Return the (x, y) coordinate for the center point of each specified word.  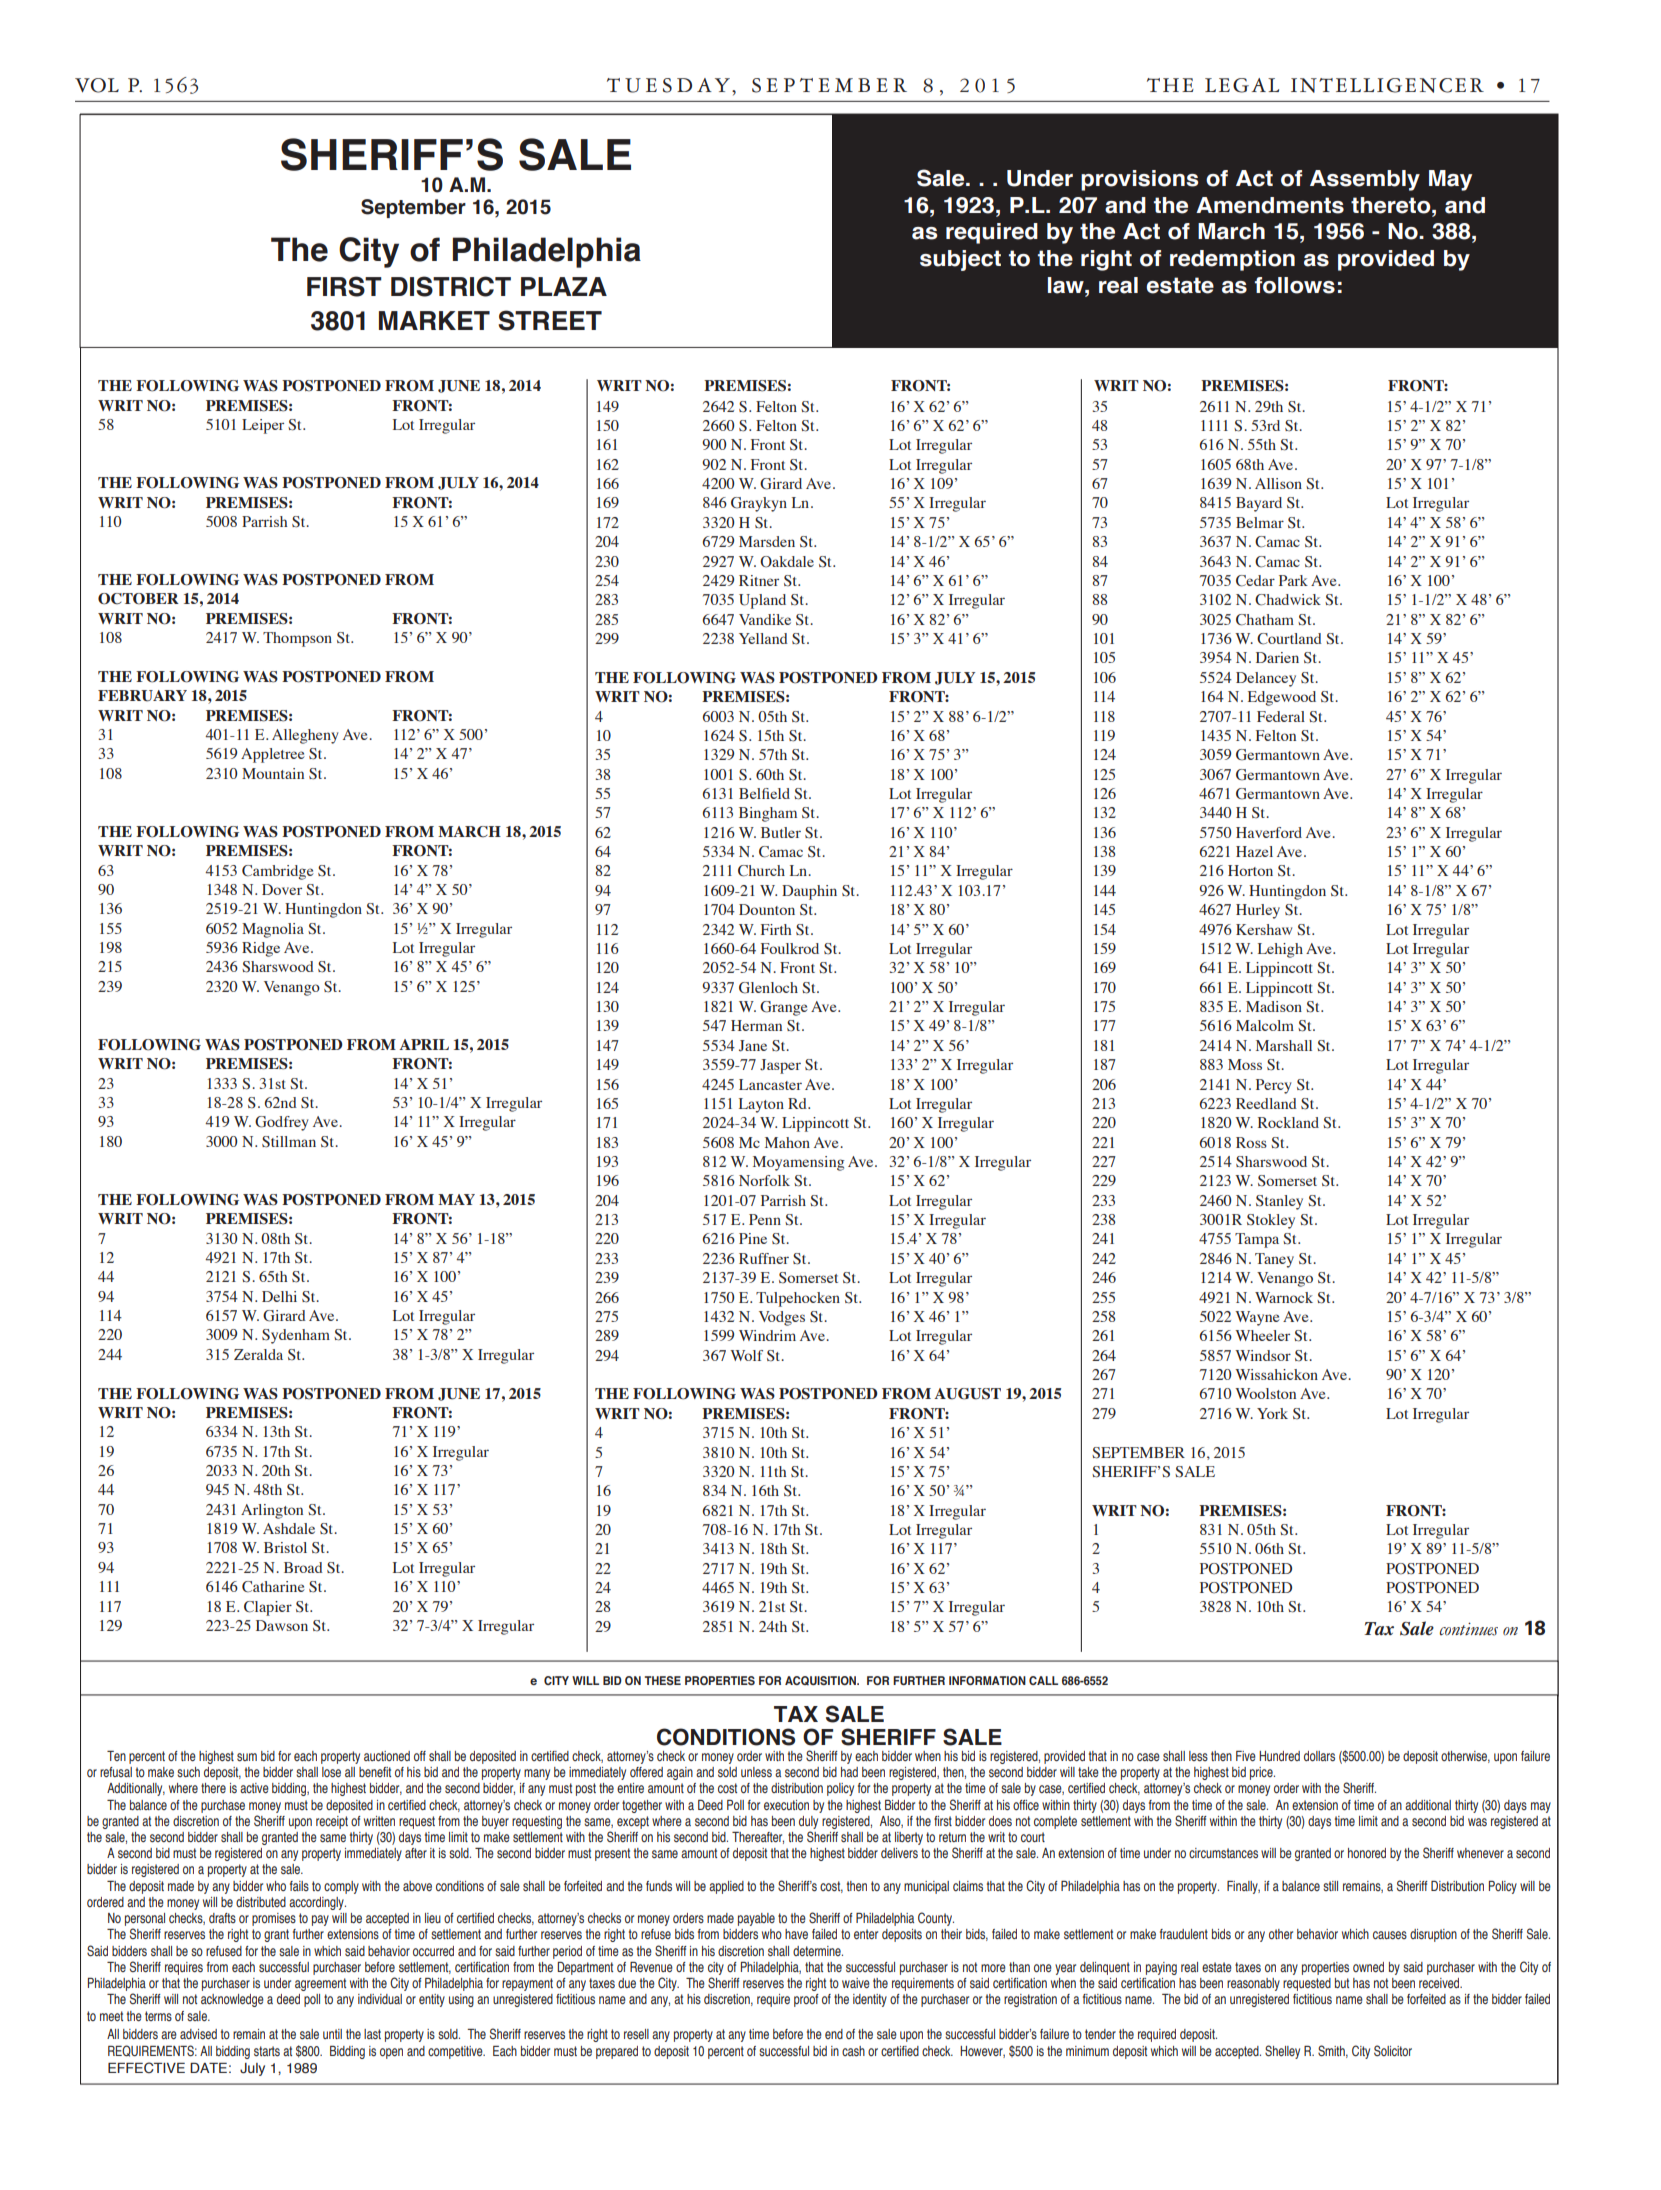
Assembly (1365, 180)
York (1272, 1413)
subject (960, 260)
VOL (97, 85)
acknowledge (232, 2000)
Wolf (746, 1355)
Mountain (273, 773)
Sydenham (296, 1336)
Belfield (764, 793)
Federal (1281, 716)
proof (806, 2000)
